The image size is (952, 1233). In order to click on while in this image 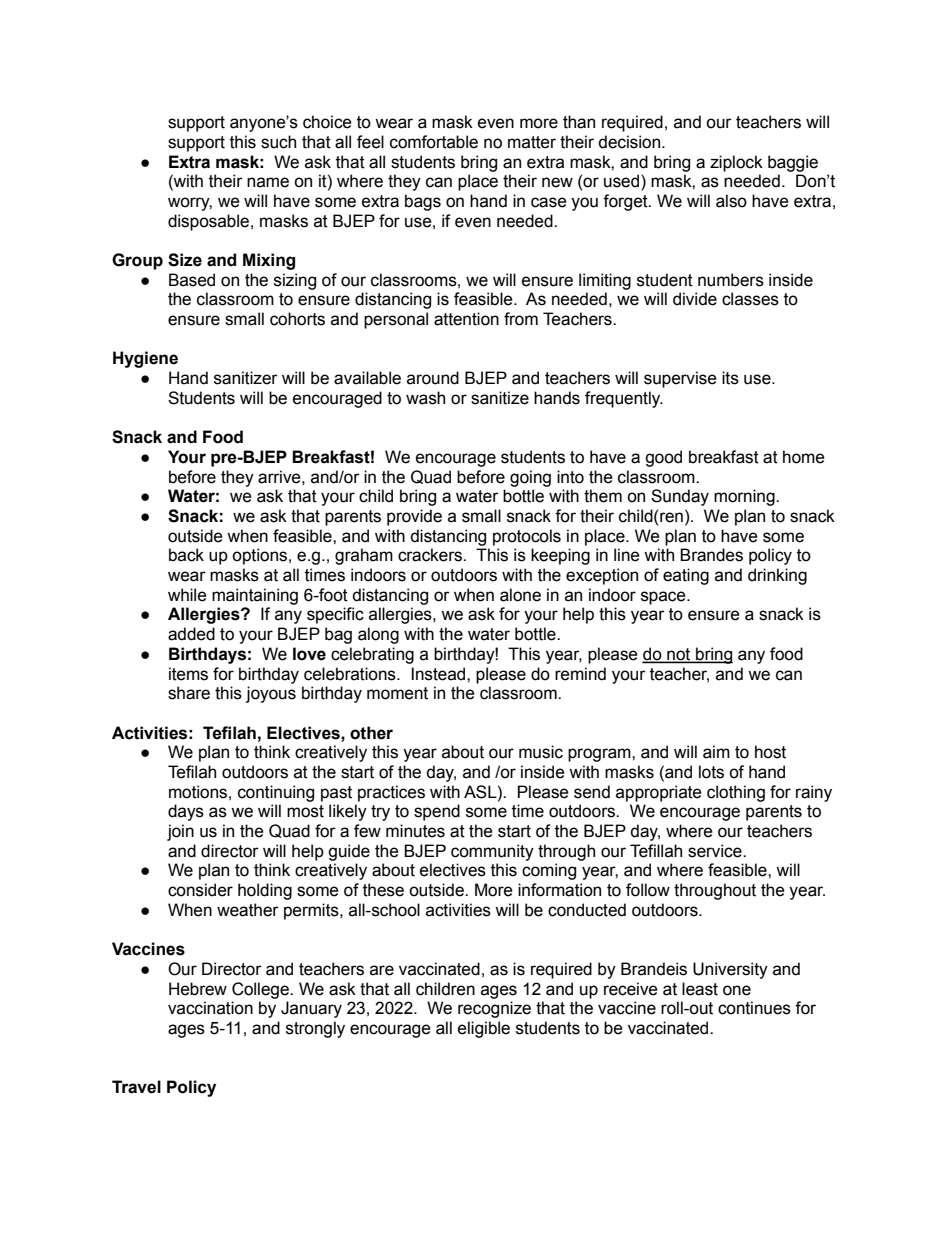, I will do `click(187, 595)`.
